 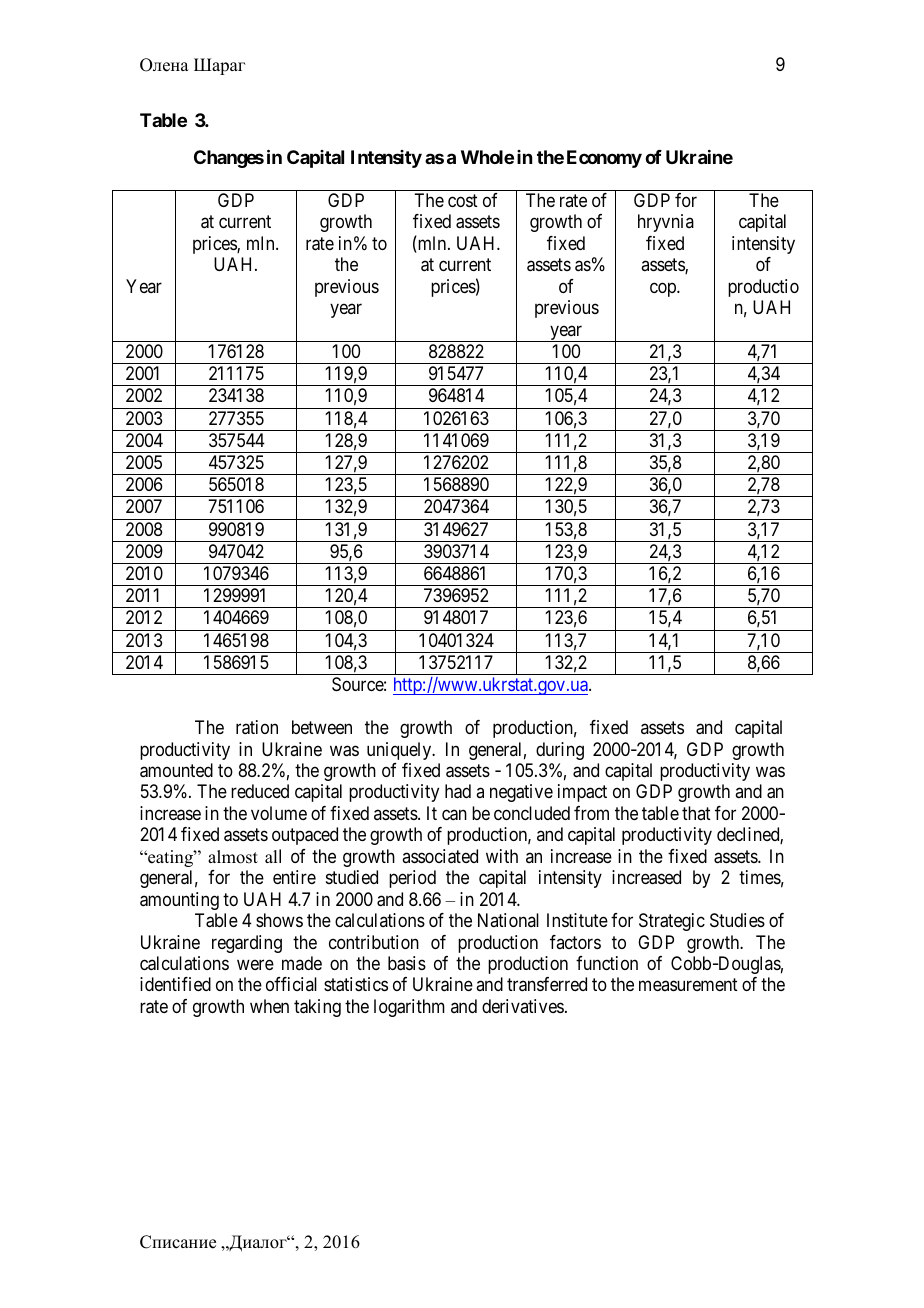 I want to click on ration, so click(x=257, y=727).
